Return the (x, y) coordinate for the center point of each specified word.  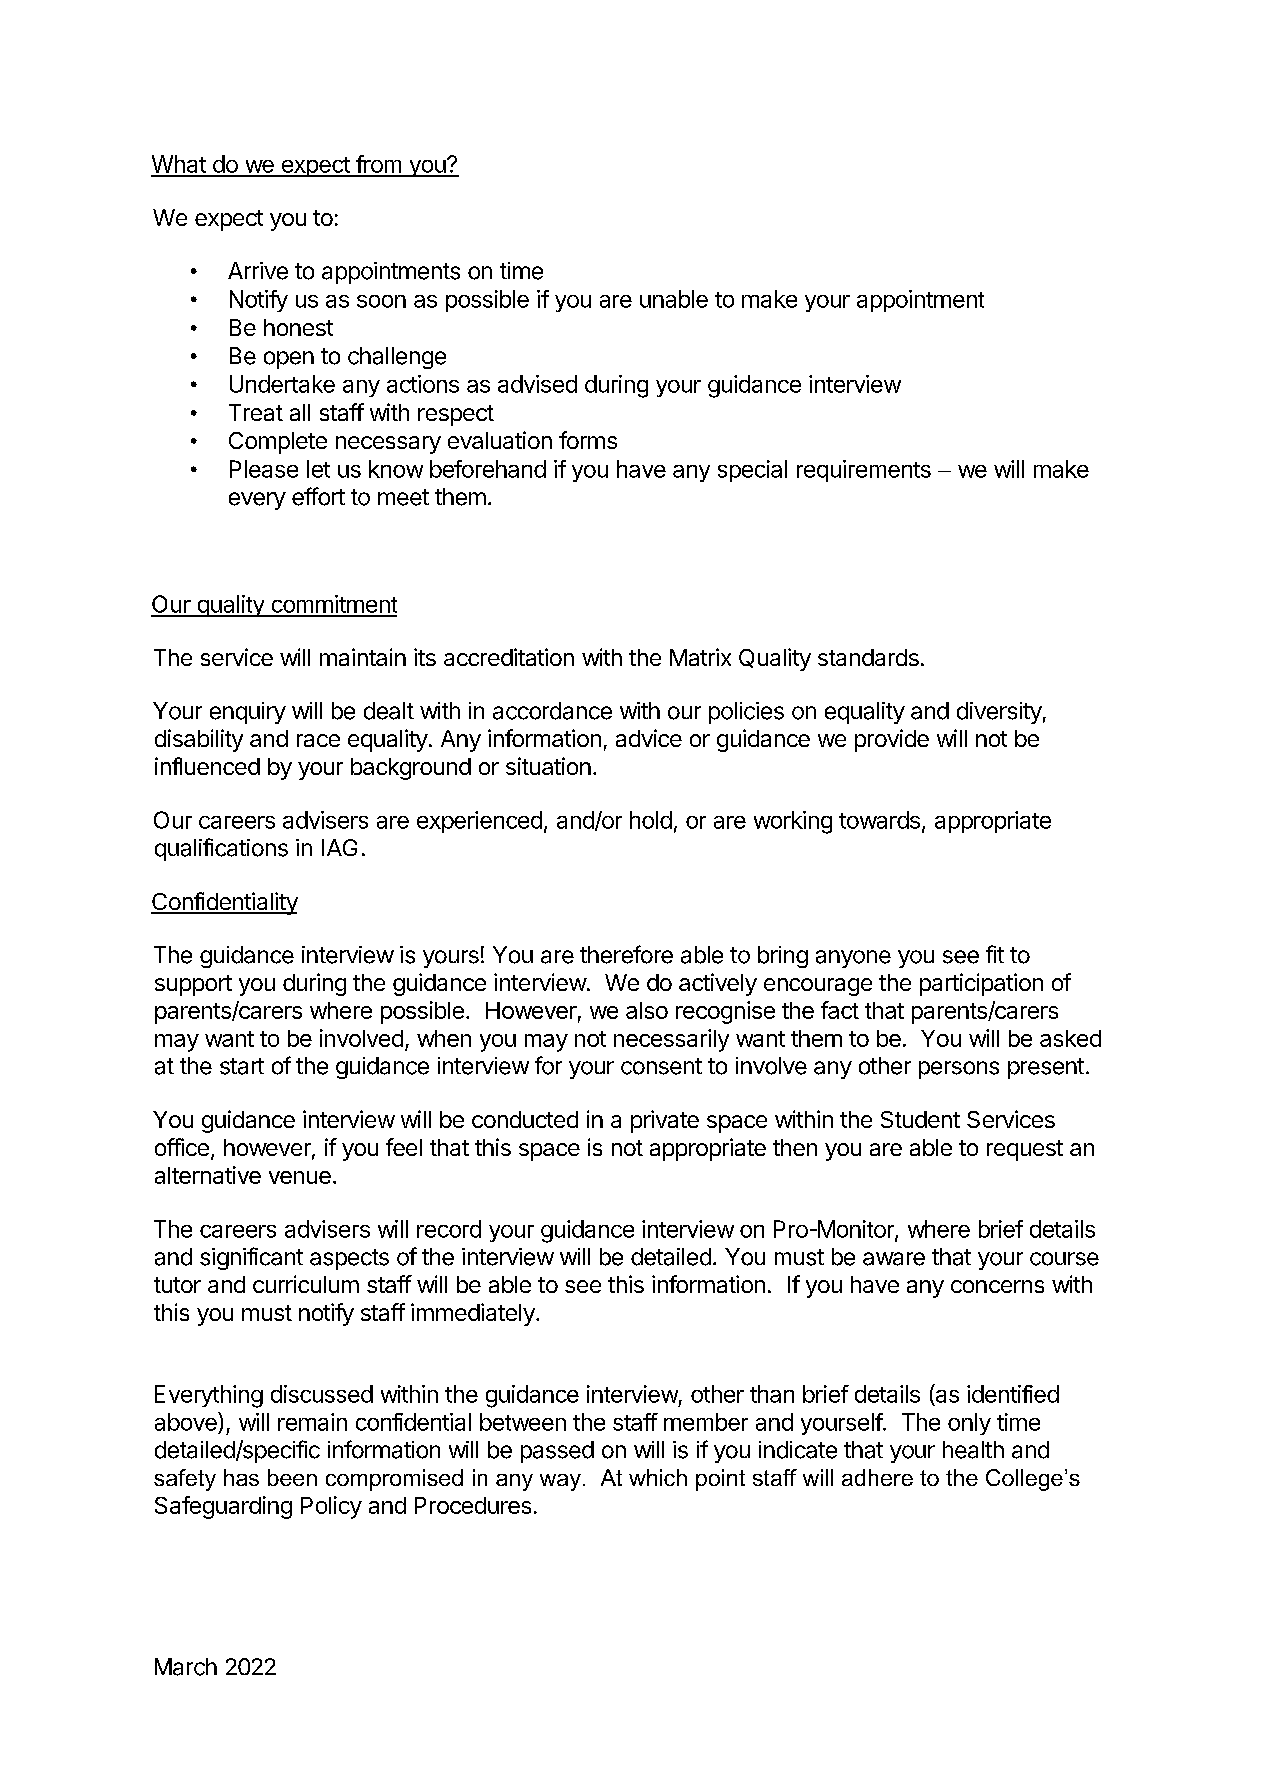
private (665, 1121)
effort (318, 496)
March (186, 1667)
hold (651, 820)
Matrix (700, 657)
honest (298, 327)
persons (959, 1070)
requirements (864, 471)
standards (868, 657)
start (242, 1066)
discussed (322, 1394)
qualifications (221, 849)
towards (879, 820)
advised (537, 384)
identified (1013, 1394)
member (706, 1422)
